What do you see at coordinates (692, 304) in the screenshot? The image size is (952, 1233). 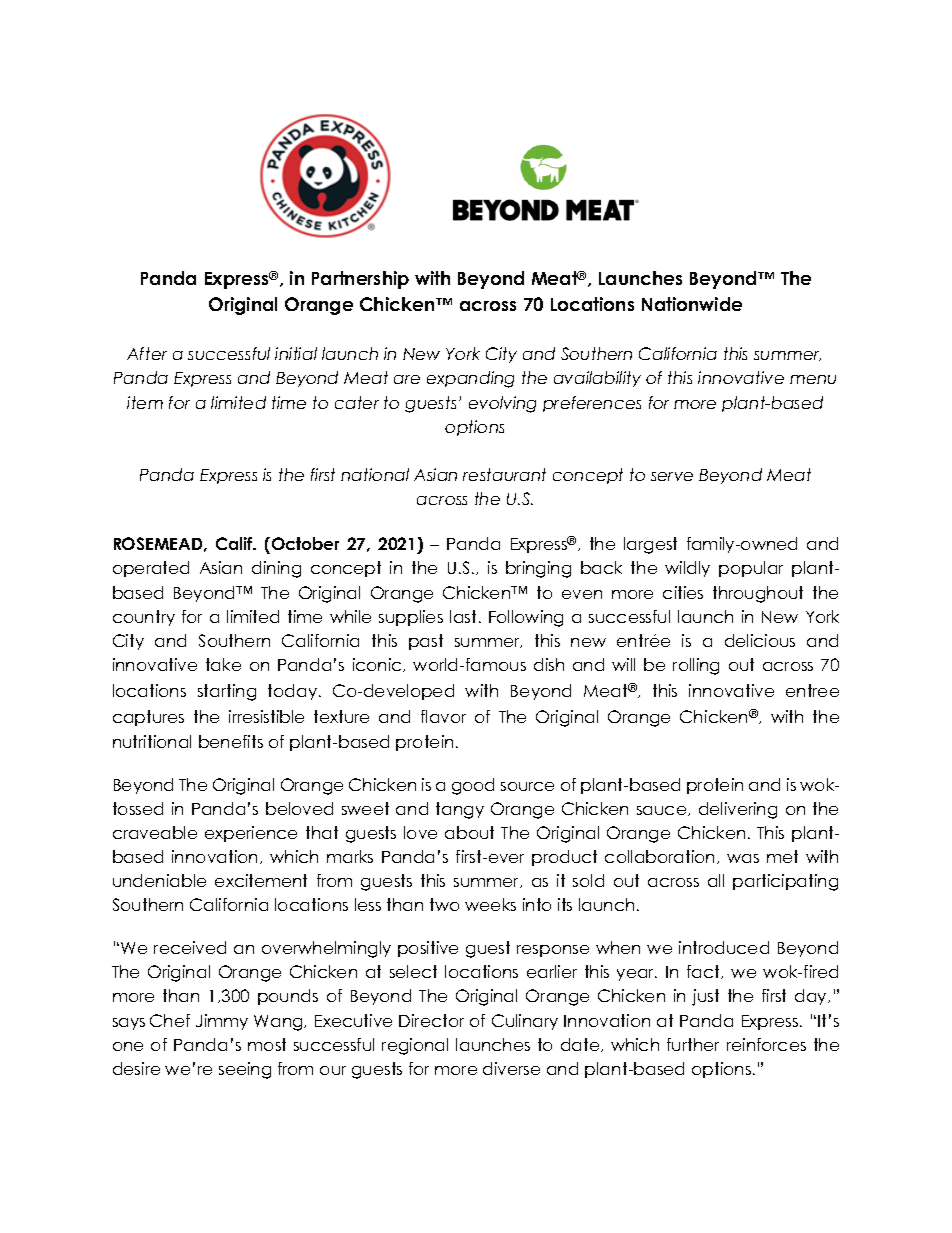 I see `Nationwide` at bounding box center [692, 304].
